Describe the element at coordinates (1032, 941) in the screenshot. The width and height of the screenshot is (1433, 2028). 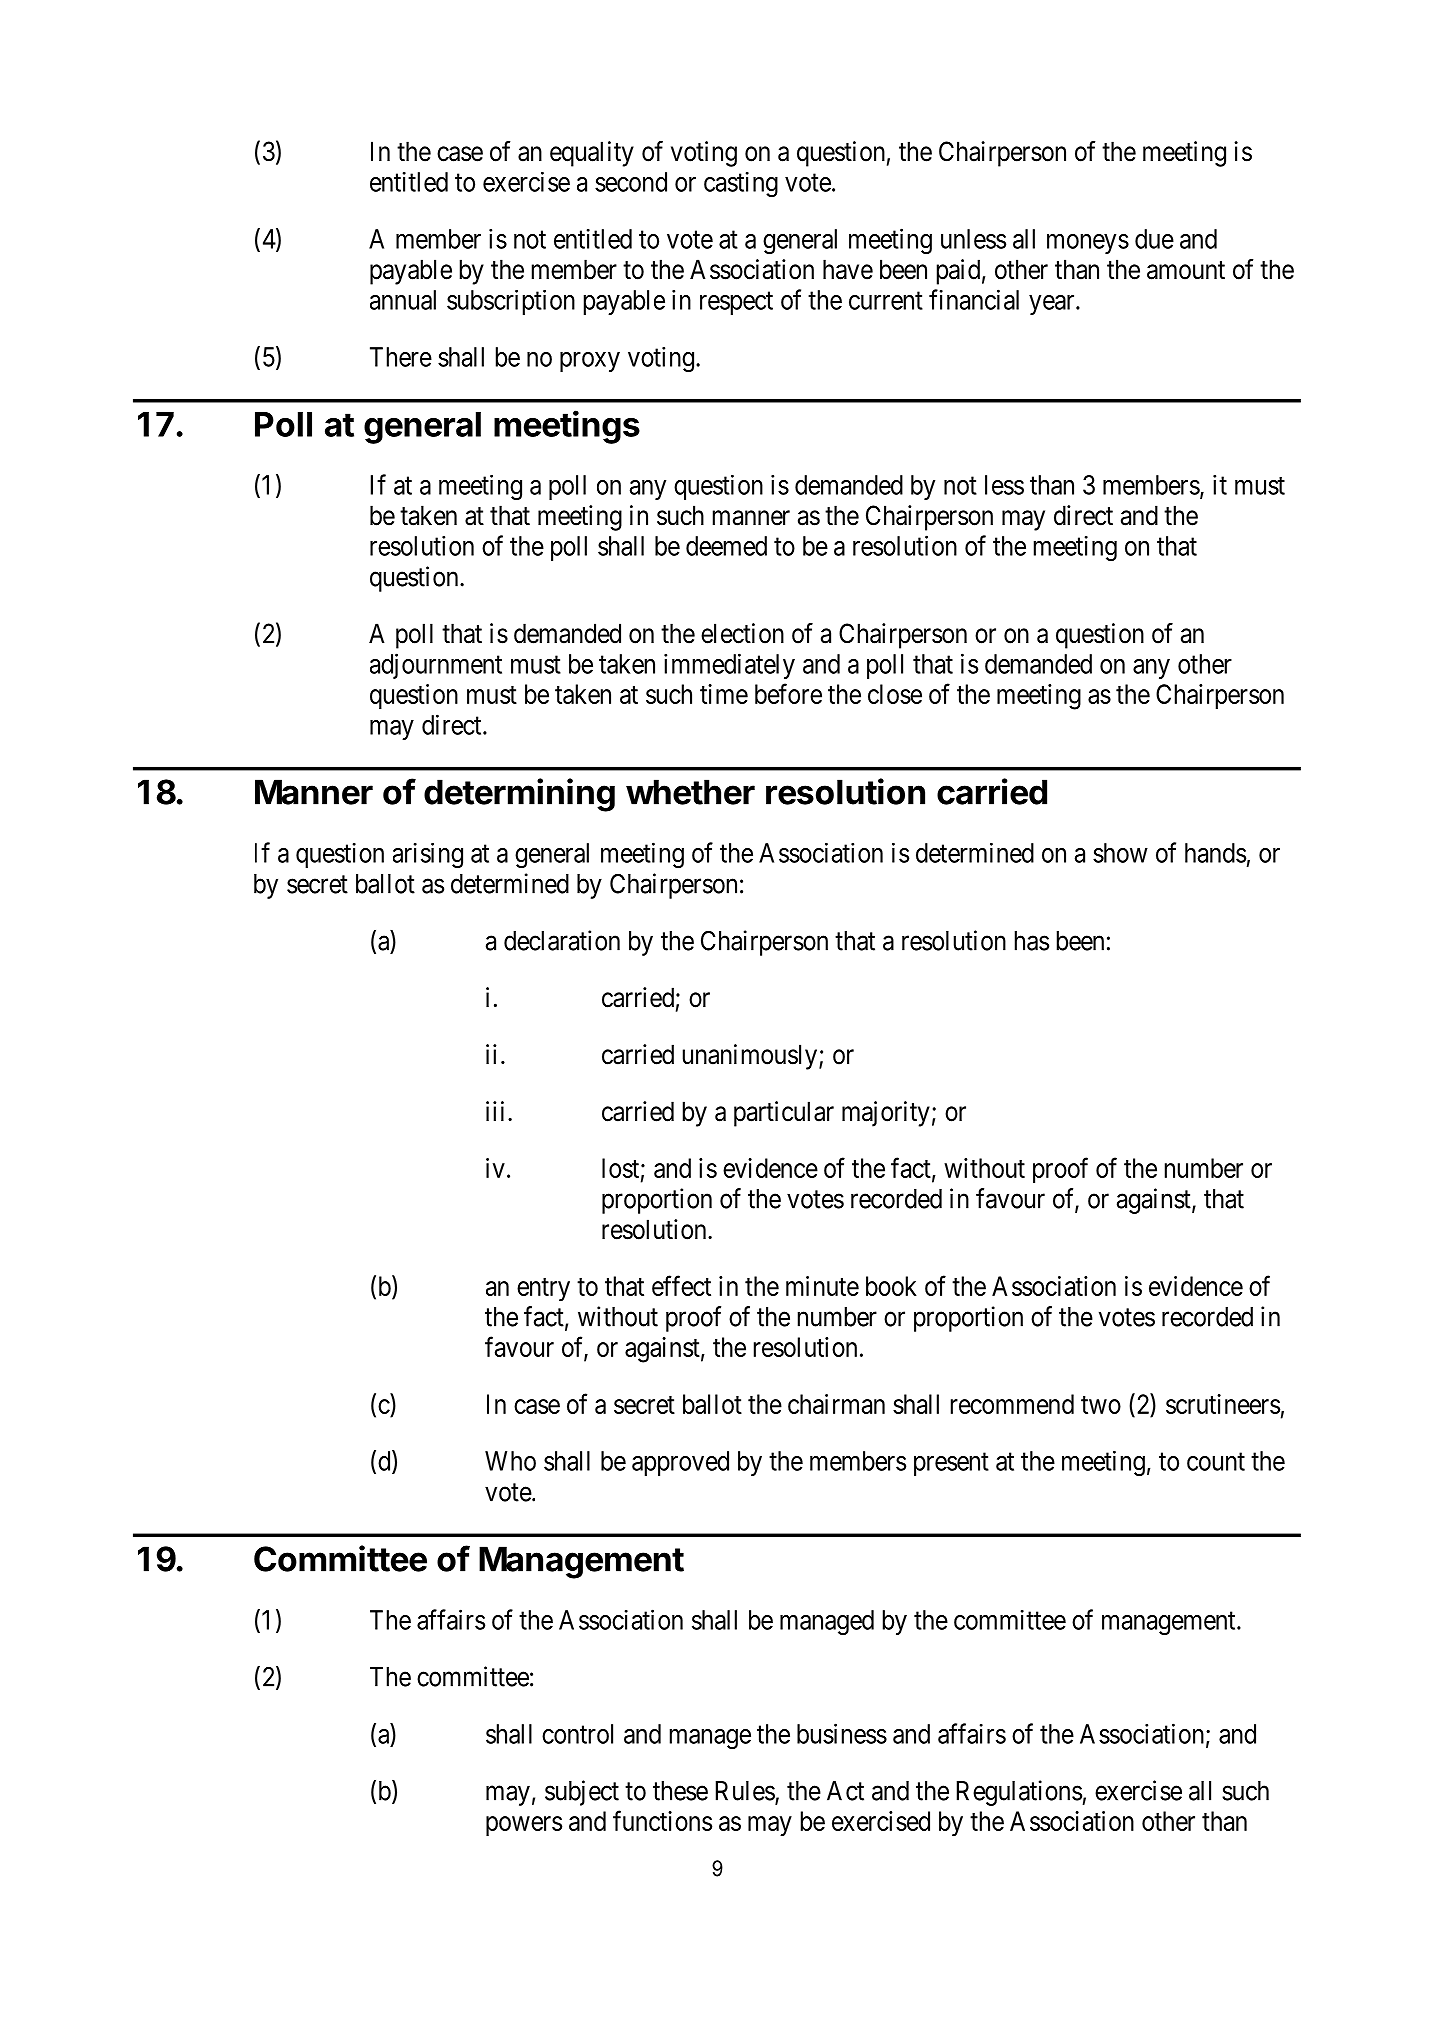
I see `has` at that location.
